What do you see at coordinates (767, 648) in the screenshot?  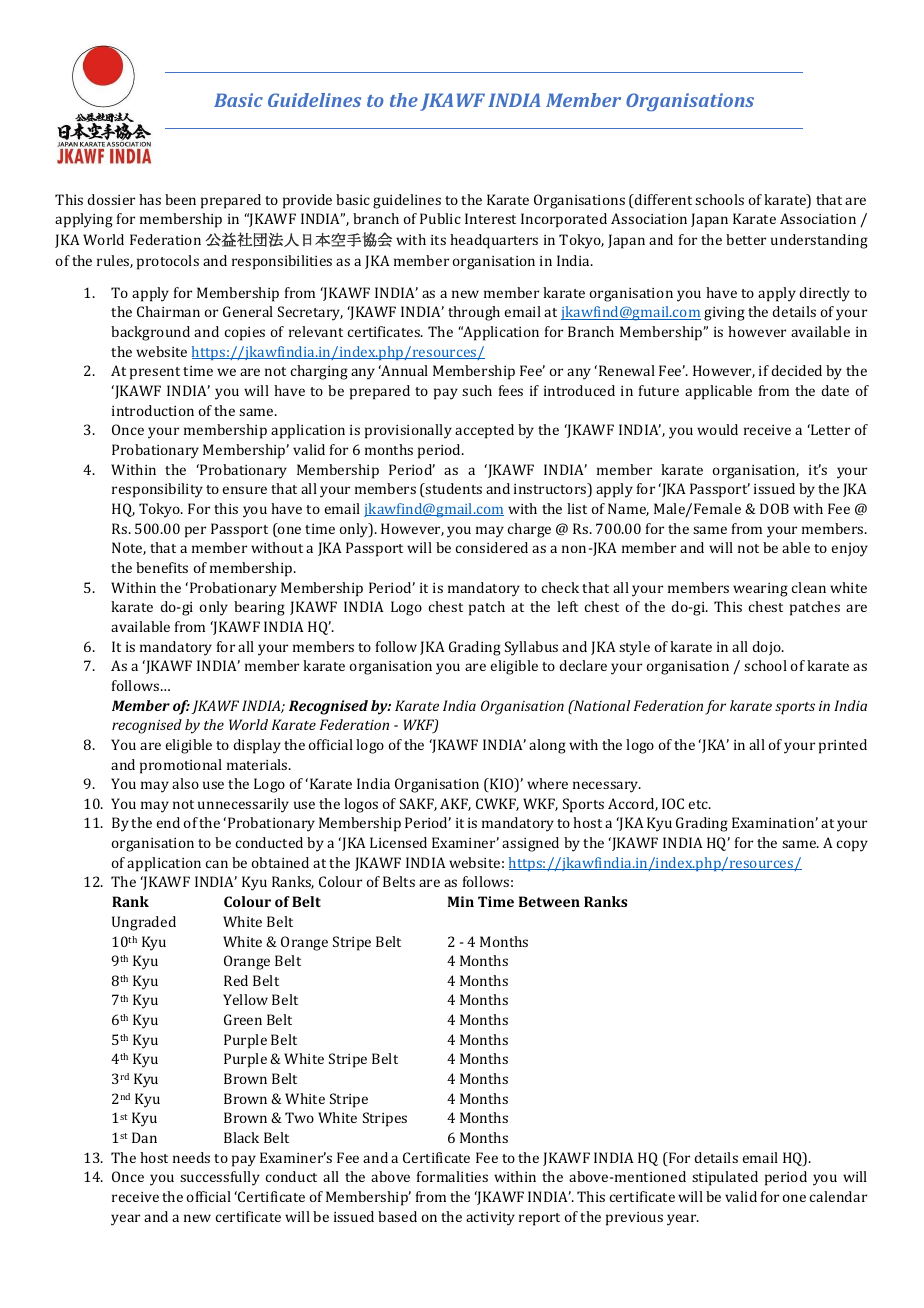 I see `dojo` at bounding box center [767, 648].
